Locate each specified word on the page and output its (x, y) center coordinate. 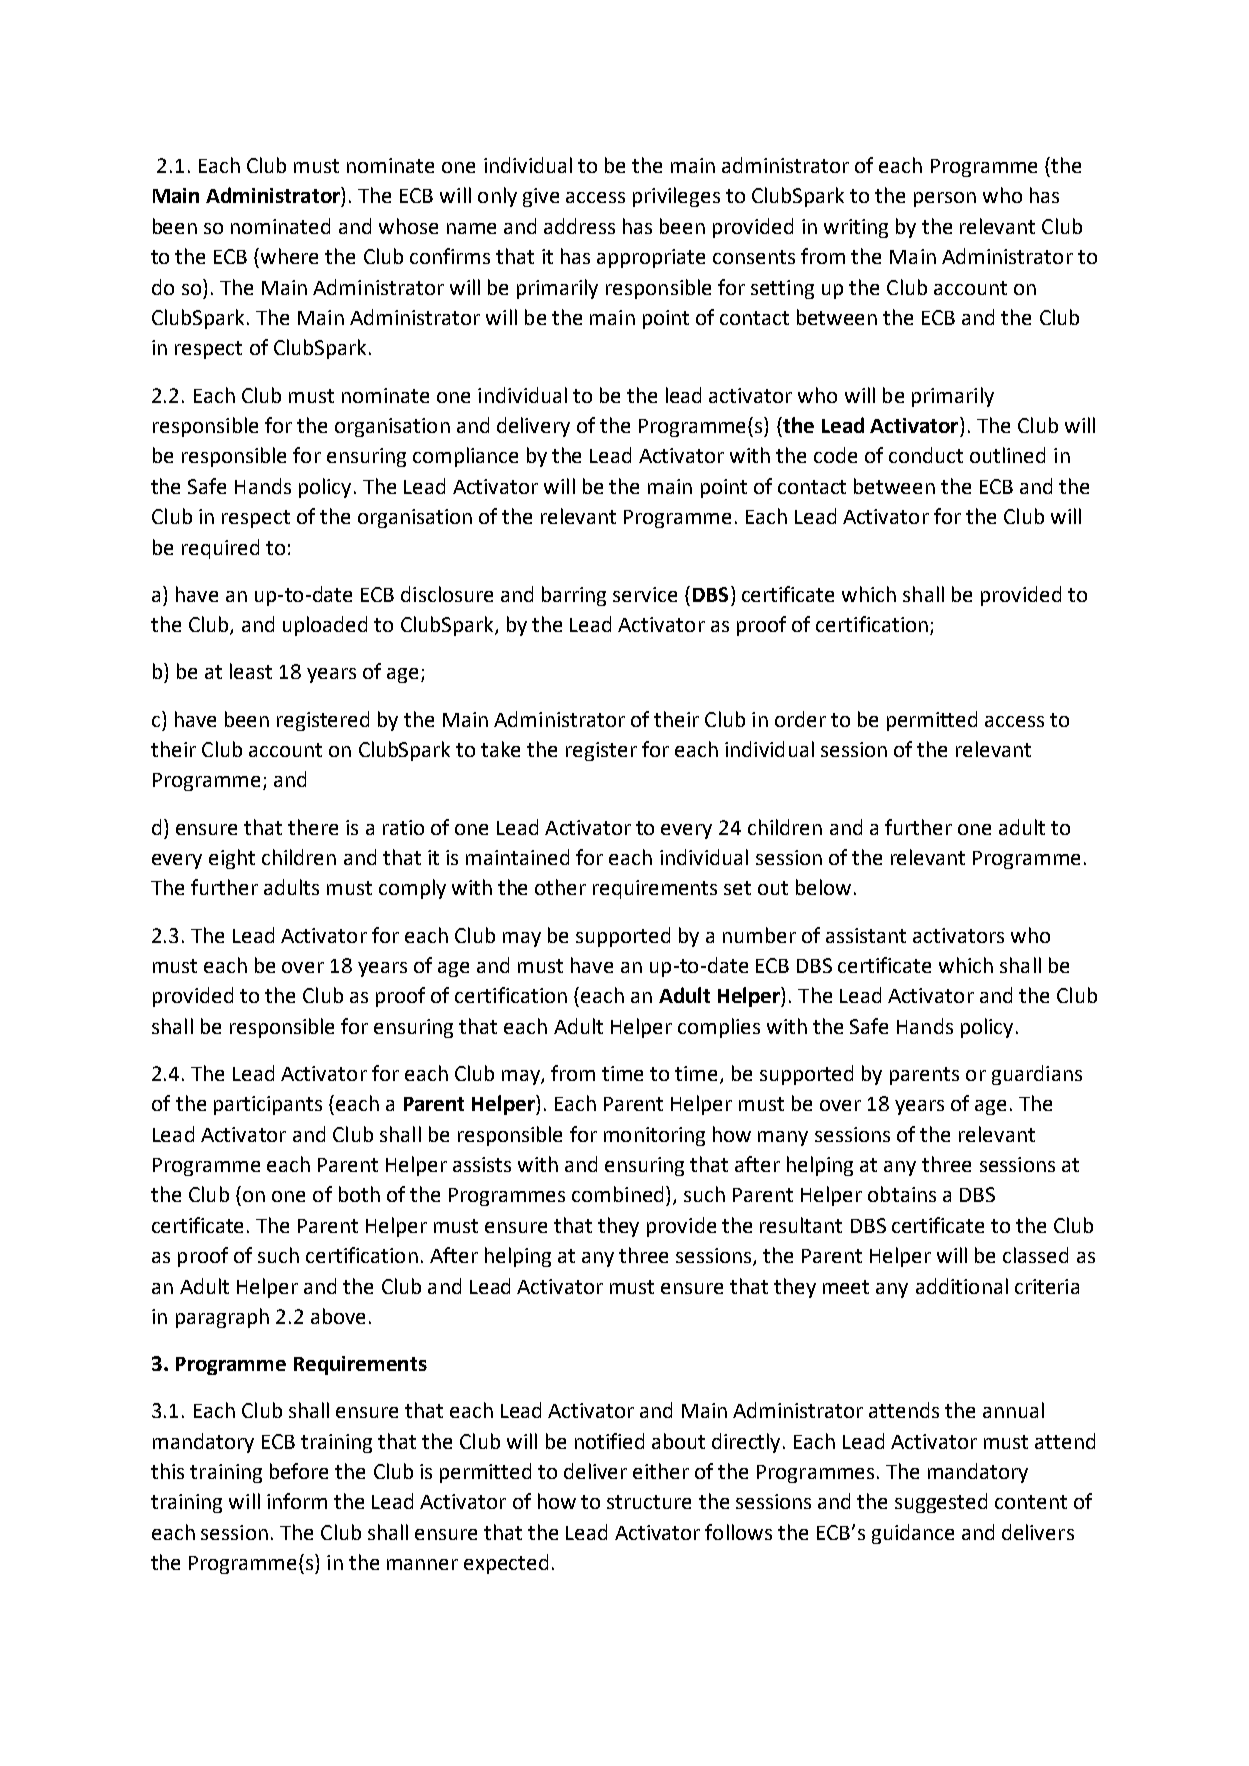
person (945, 199)
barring (574, 596)
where (289, 256)
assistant (866, 935)
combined (617, 1194)
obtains (902, 1194)
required (220, 549)
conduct (926, 455)
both (359, 1194)
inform (297, 1501)
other (560, 887)
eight (232, 859)
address (579, 226)
